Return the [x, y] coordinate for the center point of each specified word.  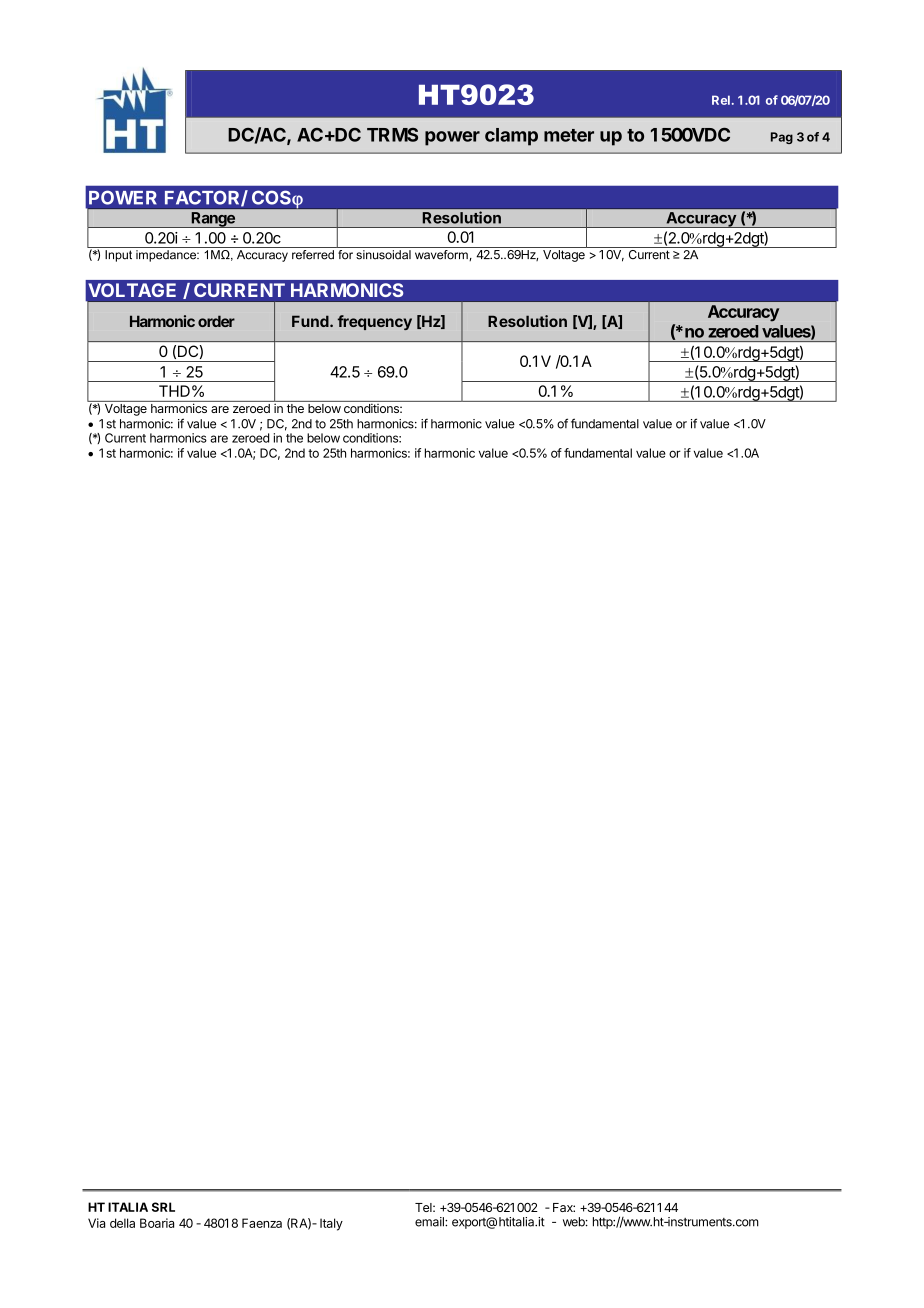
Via [96, 1223]
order [216, 321]
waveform [441, 254]
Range [213, 220]
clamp [511, 137]
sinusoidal [383, 255]
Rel [721, 100]
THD [174, 391]
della [122, 1223]
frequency [375, 322]
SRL [163, 1207]
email [430, 1222]
